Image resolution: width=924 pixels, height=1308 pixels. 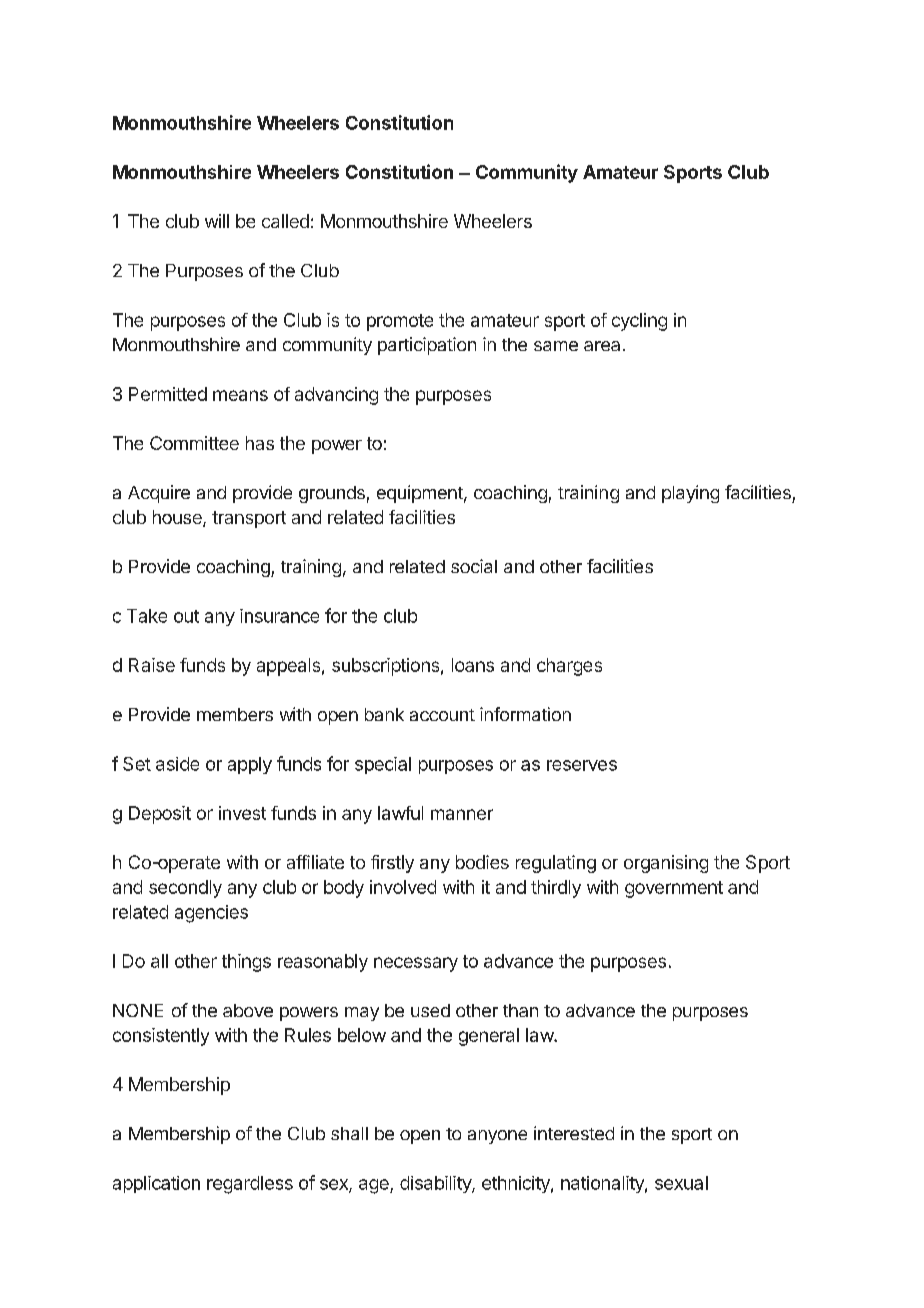 I want to click on cycling, so click(x=639, y=322).
